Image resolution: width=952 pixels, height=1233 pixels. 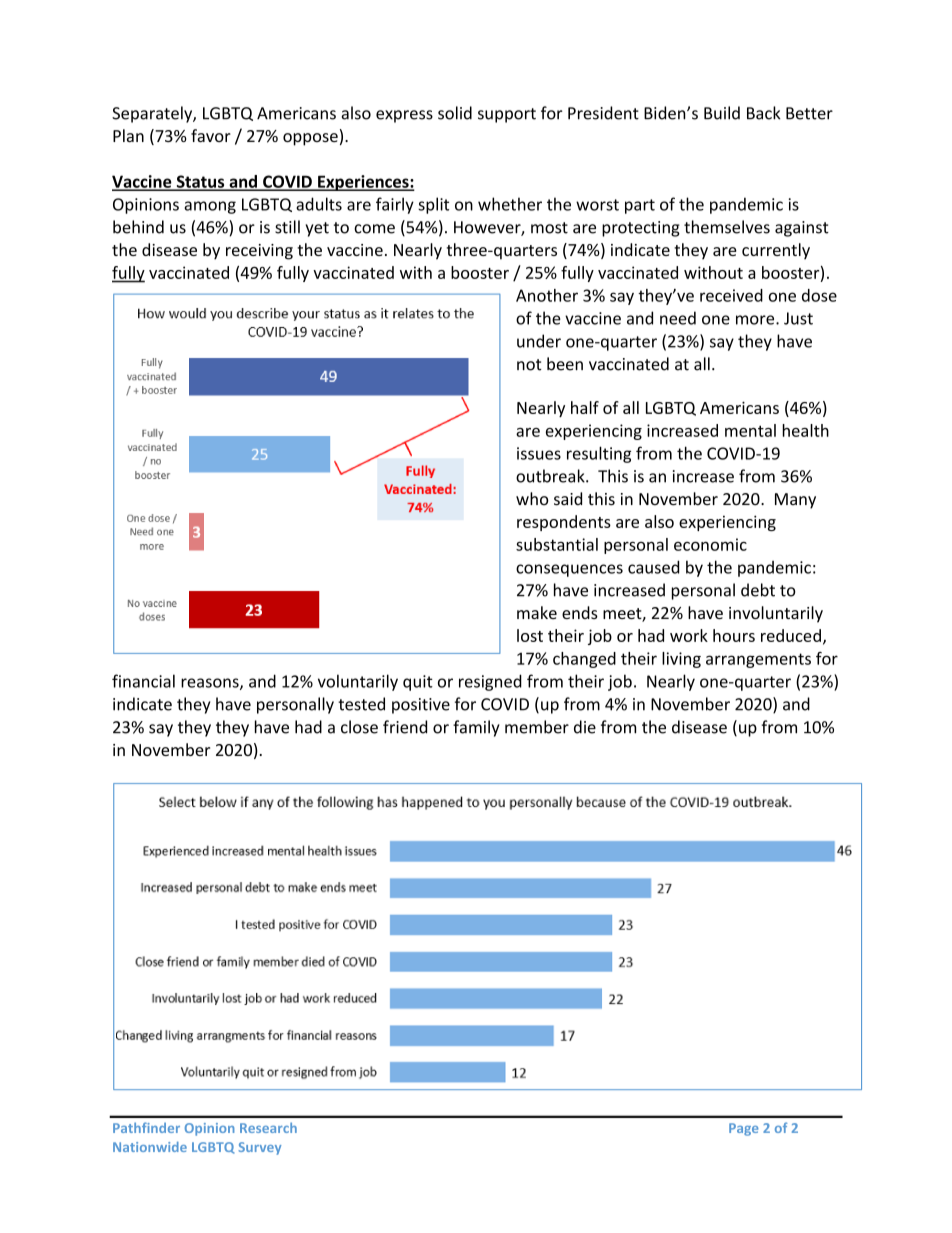 What do you see at coordinates (756, 320) in the image?
I see `more` at bounding box center [756, 320].
